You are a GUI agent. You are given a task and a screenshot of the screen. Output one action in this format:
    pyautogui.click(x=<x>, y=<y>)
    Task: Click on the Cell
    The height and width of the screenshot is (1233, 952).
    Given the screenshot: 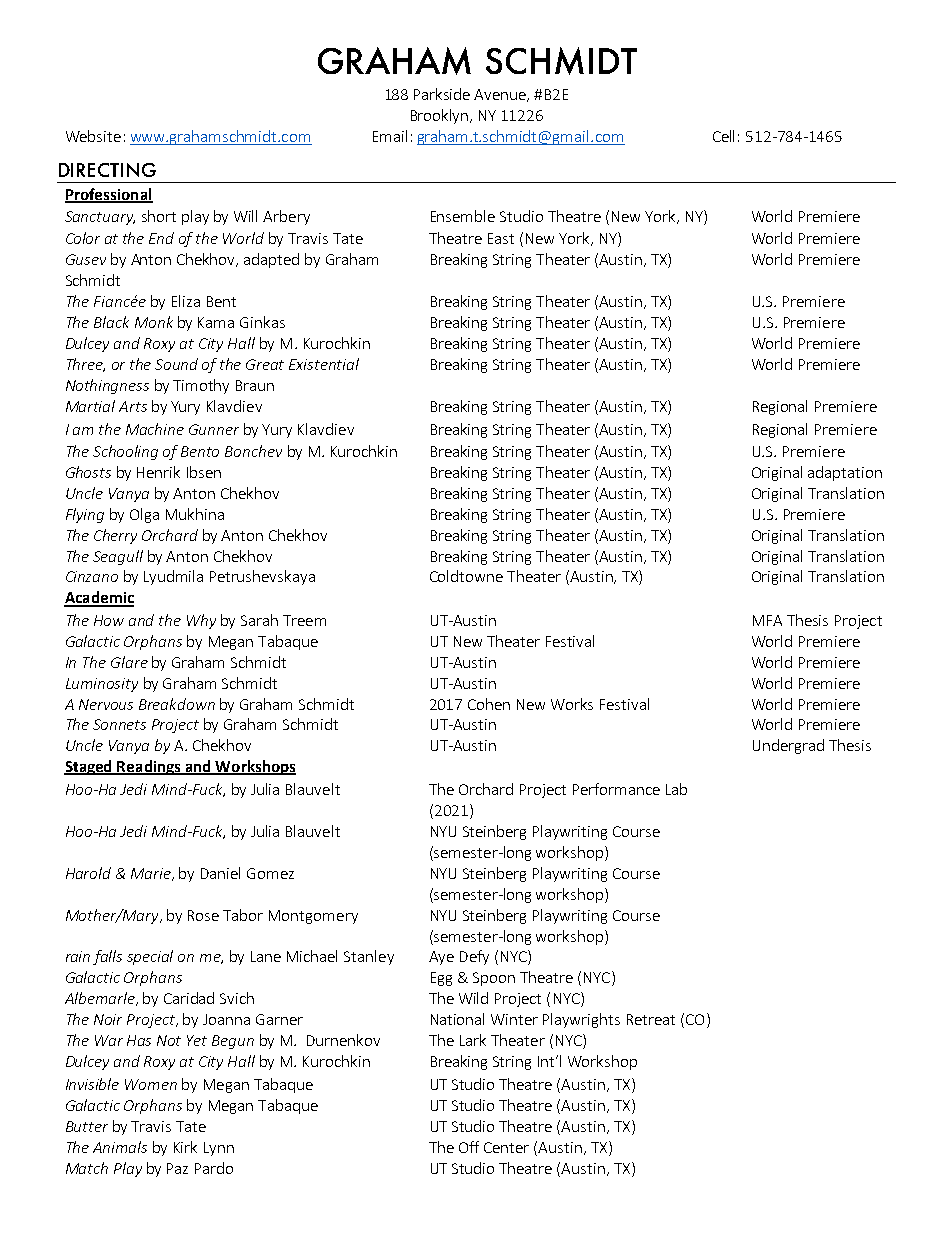 What is the action you would take?
    pyautogui.click(x=723, y=136)
